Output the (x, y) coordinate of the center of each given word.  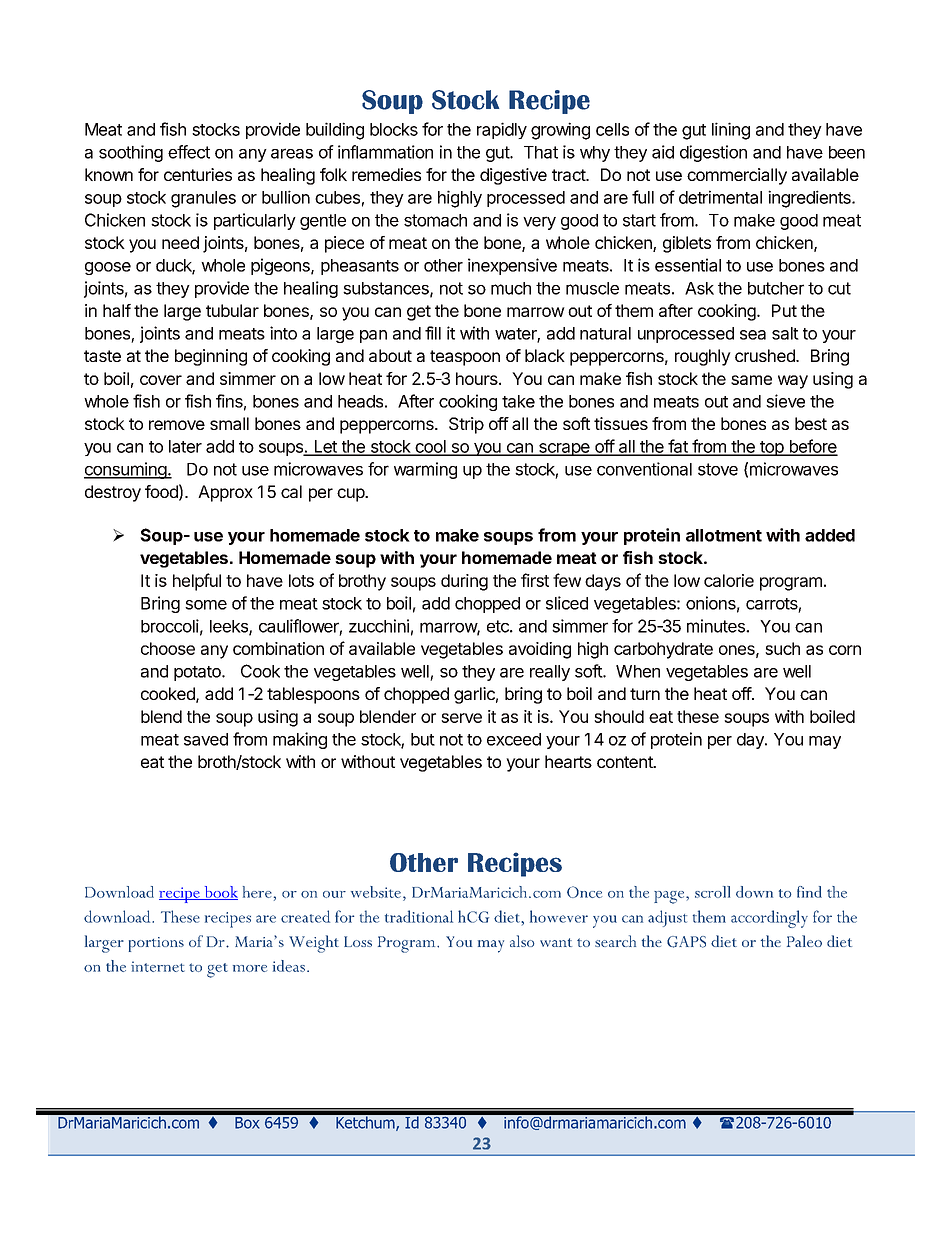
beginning (211, 357)
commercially (737, 176)
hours (478, 378)
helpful (197, 582)
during (464, 582)
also (522, 941)
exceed (514, 739)
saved (206, 739)
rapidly (502, 130)
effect (189, 152)
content (626, 762)
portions (156, 944)
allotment (724, 535)
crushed (766, 355)
